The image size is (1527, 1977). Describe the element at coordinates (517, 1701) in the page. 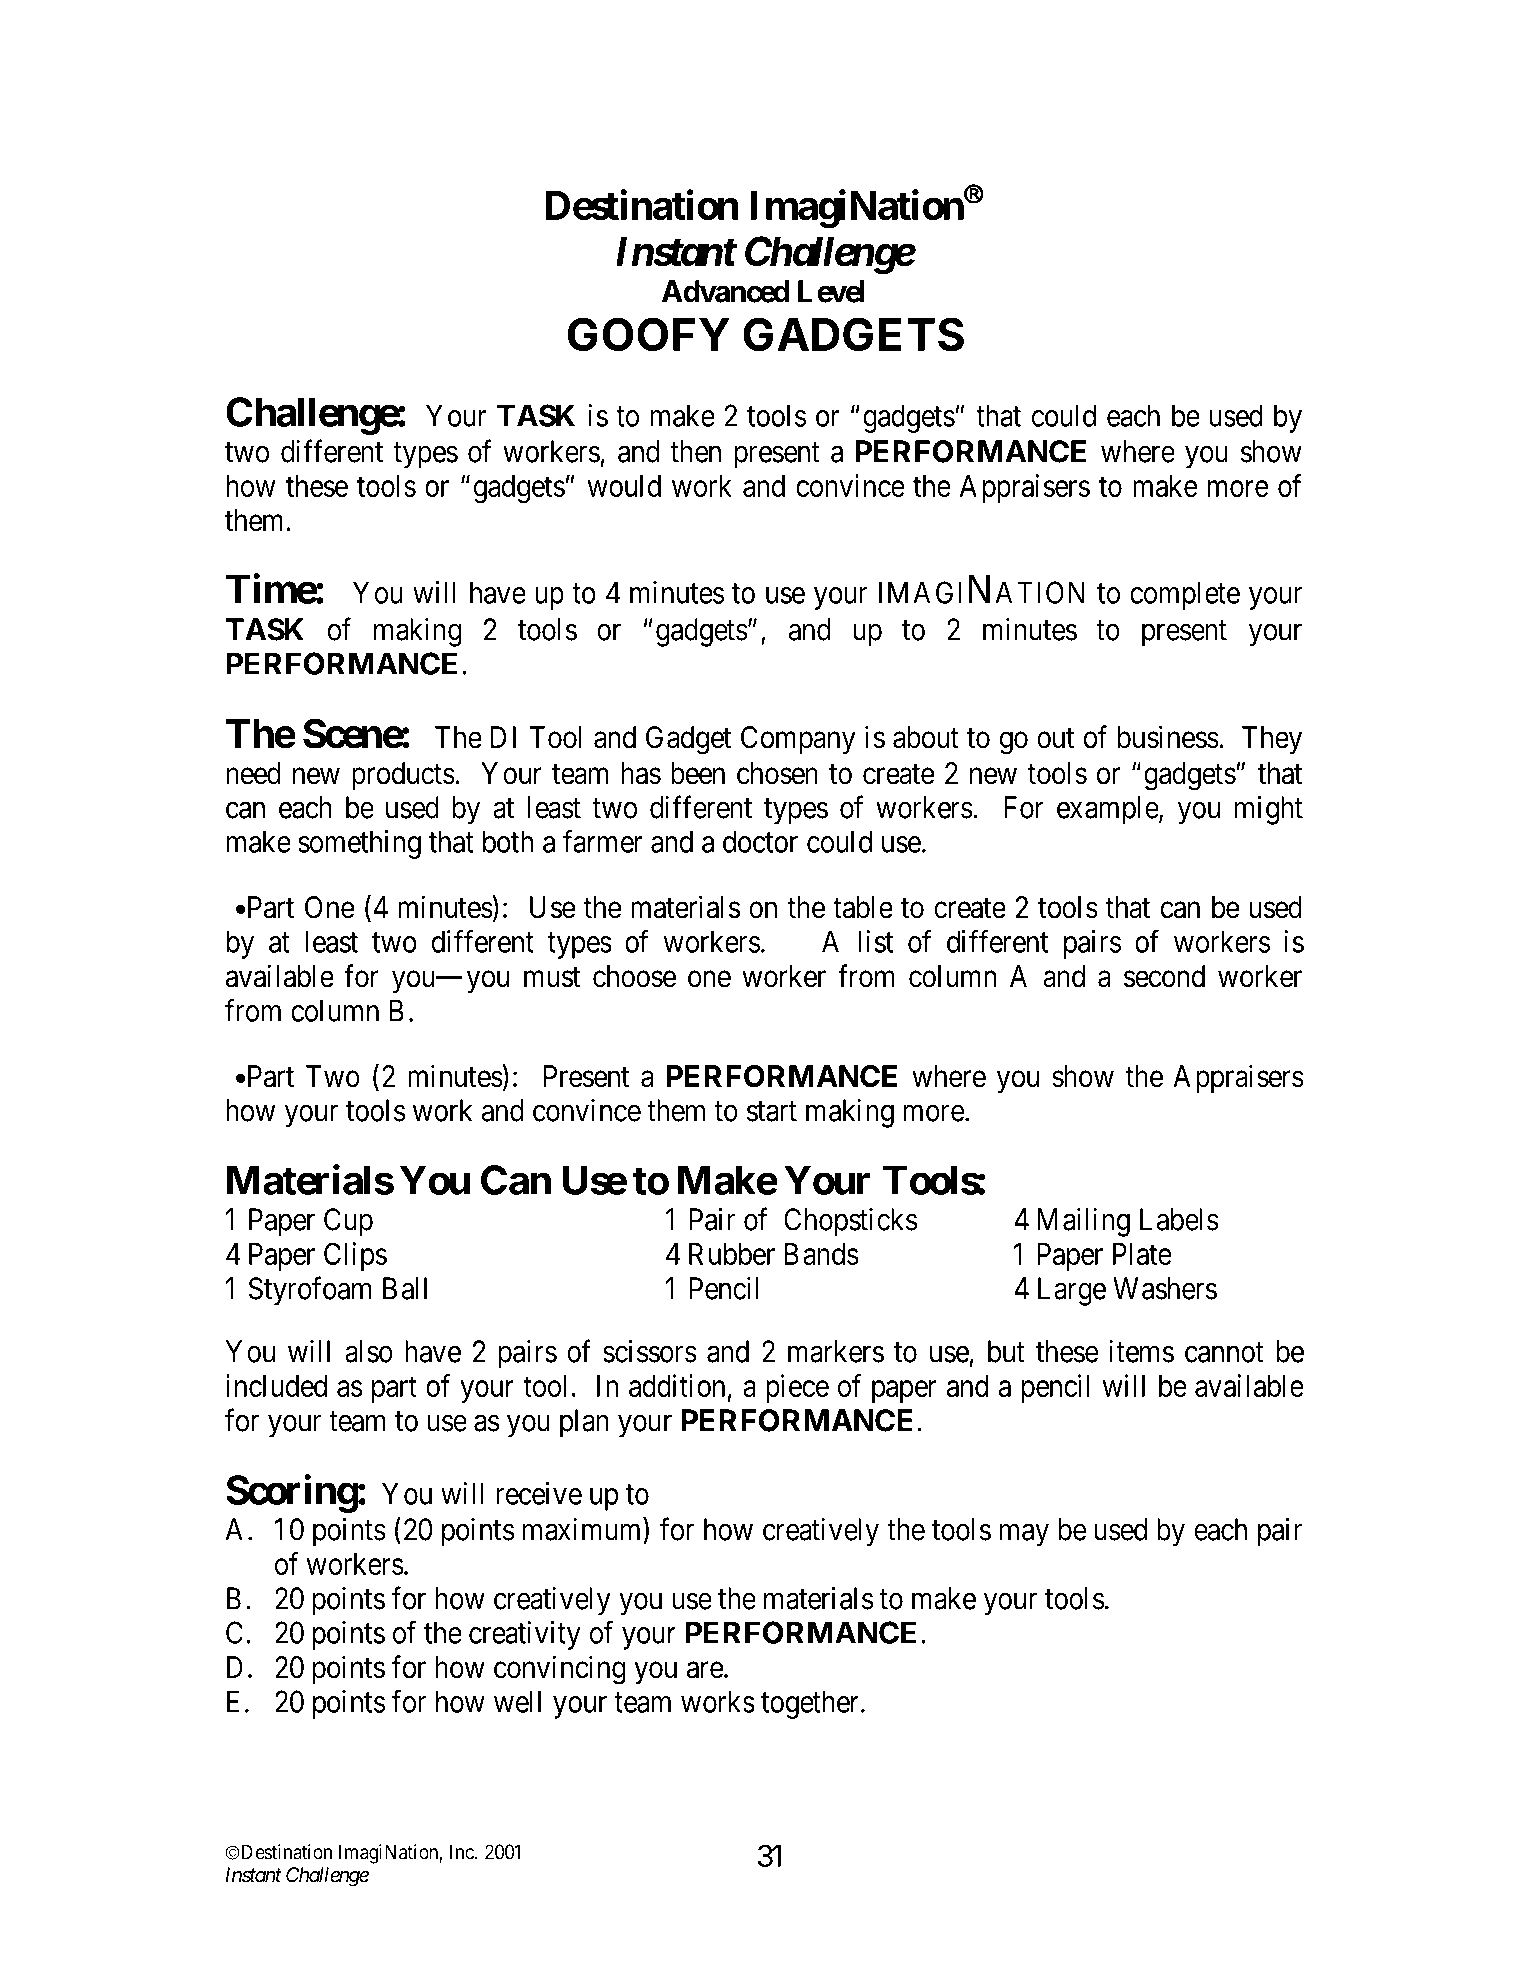

I see `well` at that location.
